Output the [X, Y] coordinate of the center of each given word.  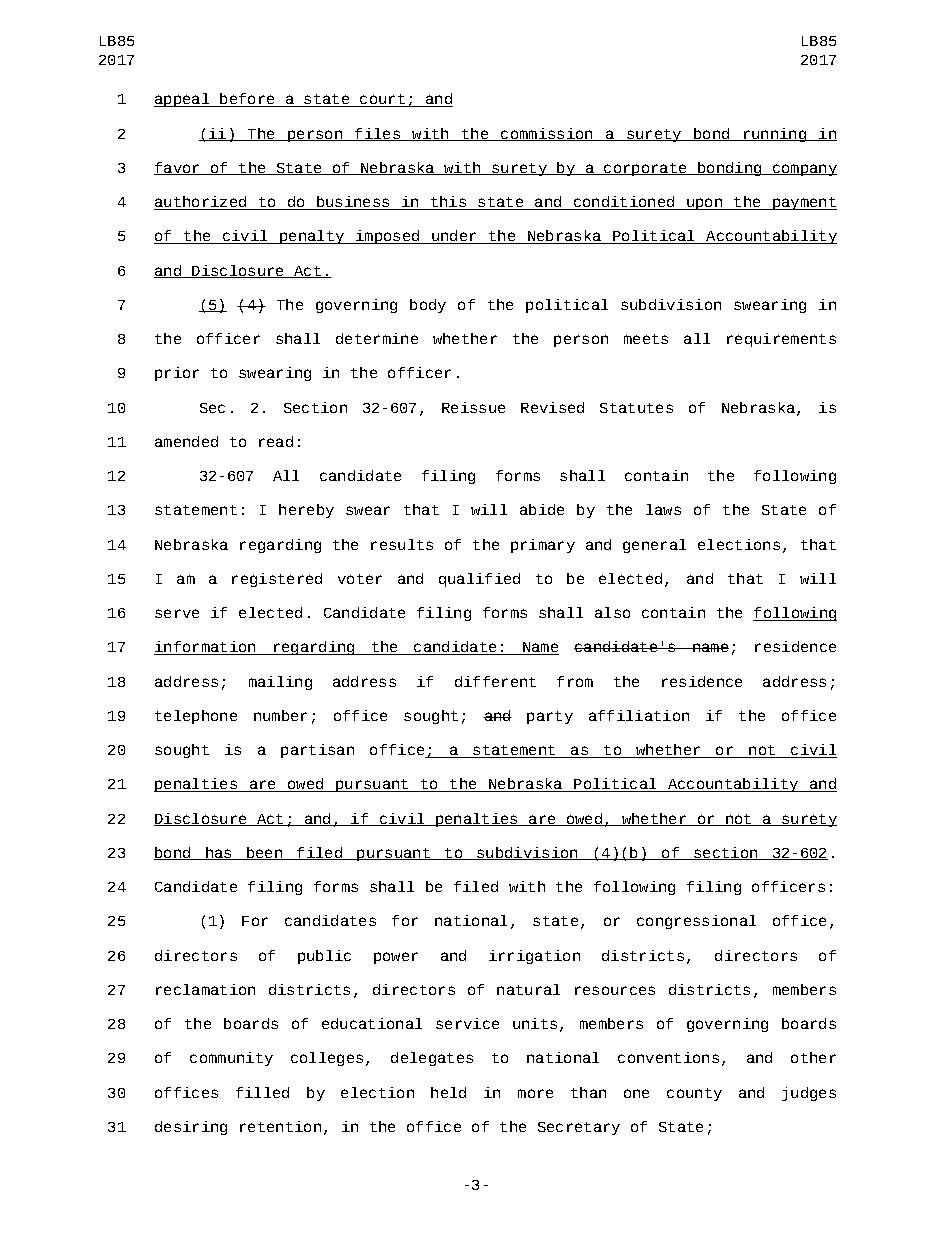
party [550, 717]
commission [547, 134]
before [247, 100]
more [535, 1093]
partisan [317, 751]
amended [186, 441]
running [774, 135]
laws [663, 509]
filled [262, 1092]
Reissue [473, 407]
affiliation [639, 715]
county [694, 1094]
